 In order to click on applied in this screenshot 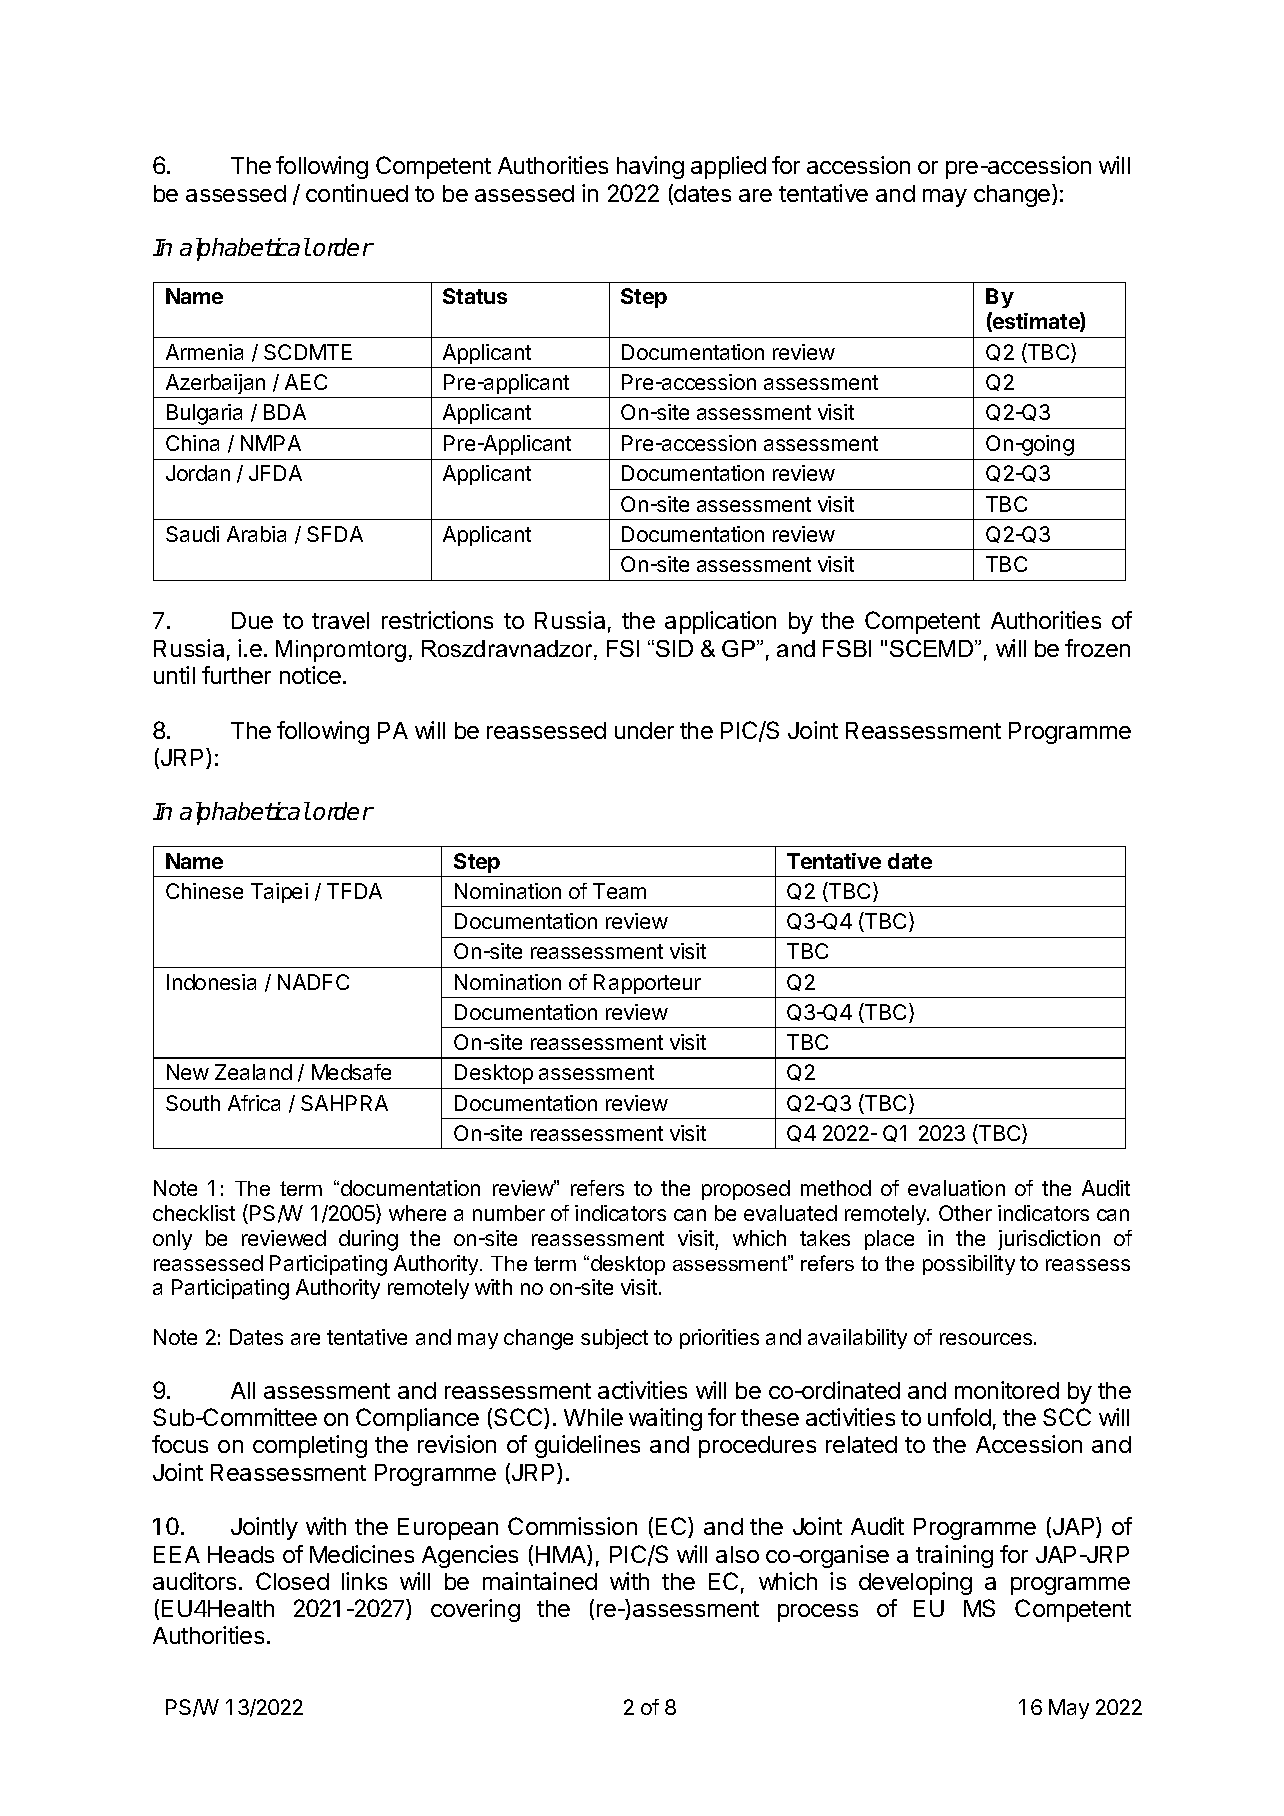, I will do `click(728, 167)`.
